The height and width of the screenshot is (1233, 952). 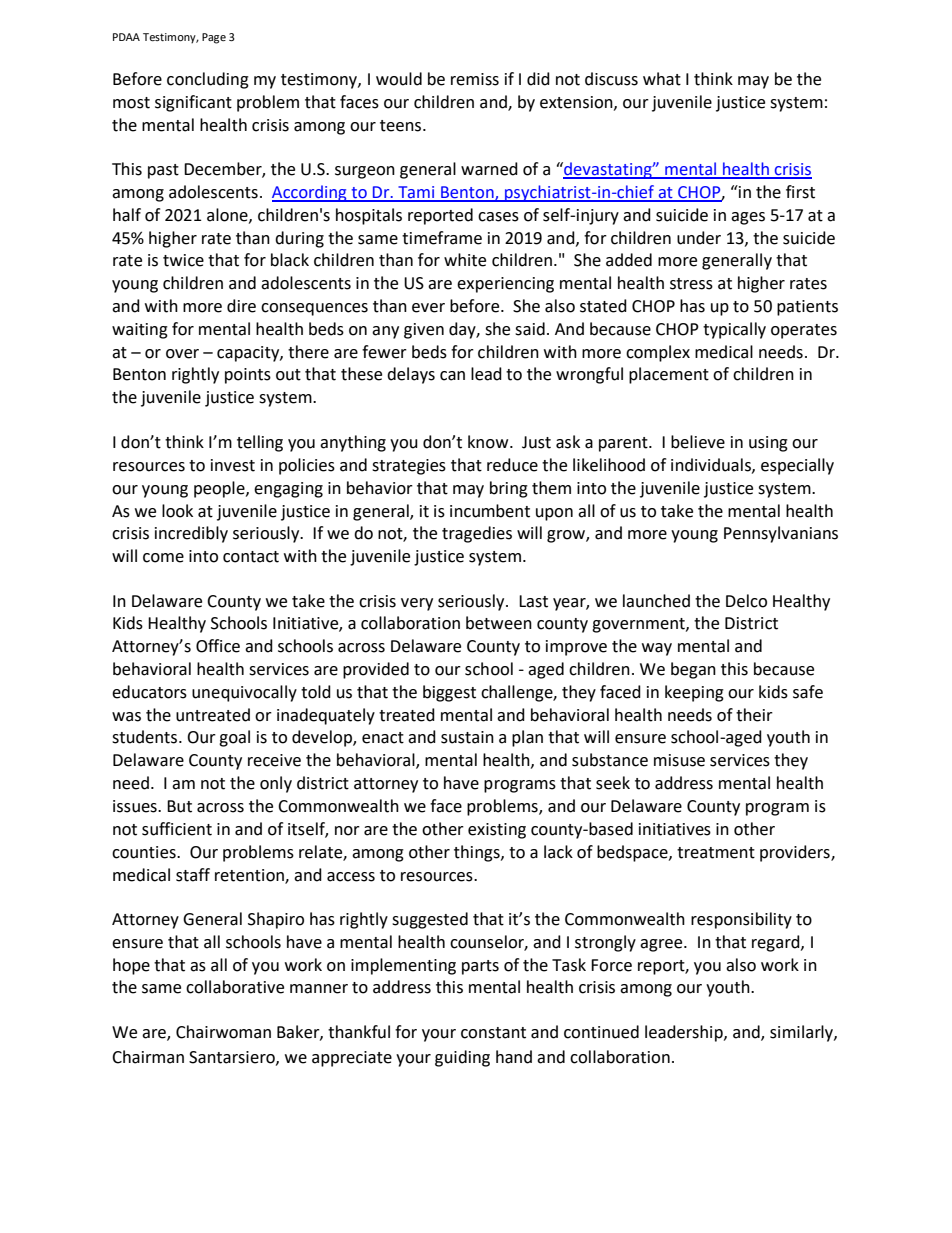 I want to click on their, so click(x=754, y=715).
